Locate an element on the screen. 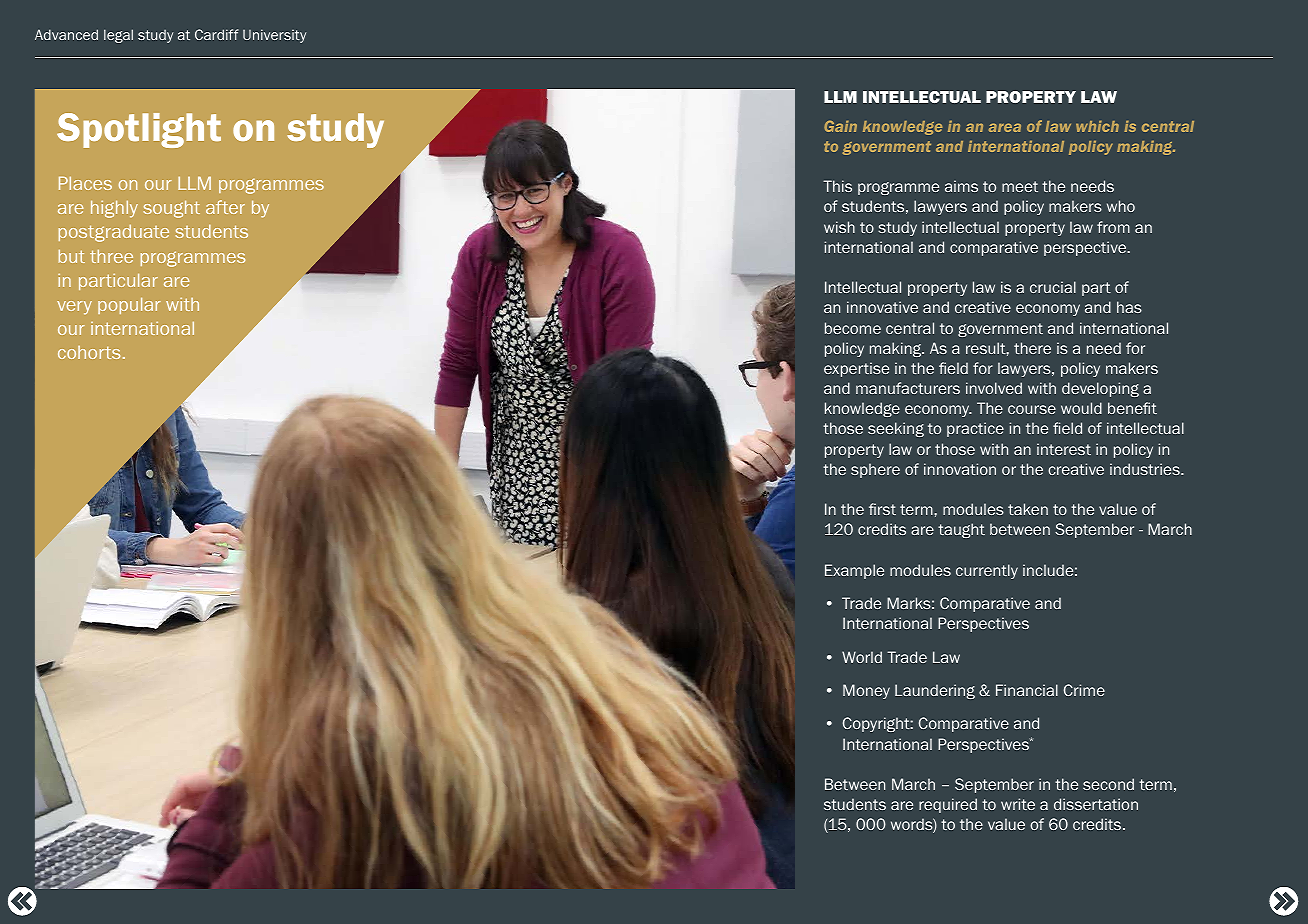 Image resolution: width=1308 pixels, height=924 pixels. area is located at coordinates (1005, 127).
